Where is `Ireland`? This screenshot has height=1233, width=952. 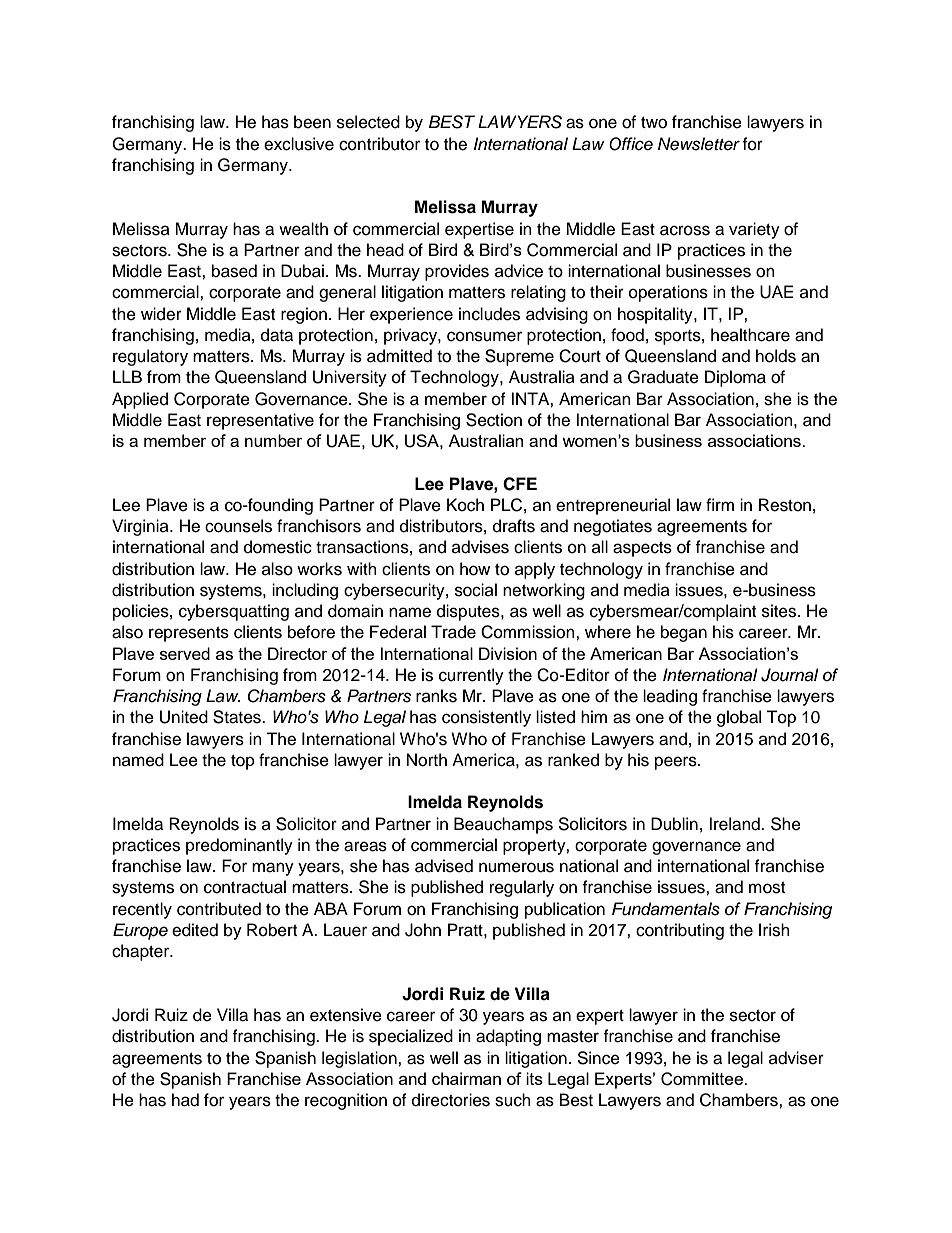
Ireland is located at coordinates (735, 824).
